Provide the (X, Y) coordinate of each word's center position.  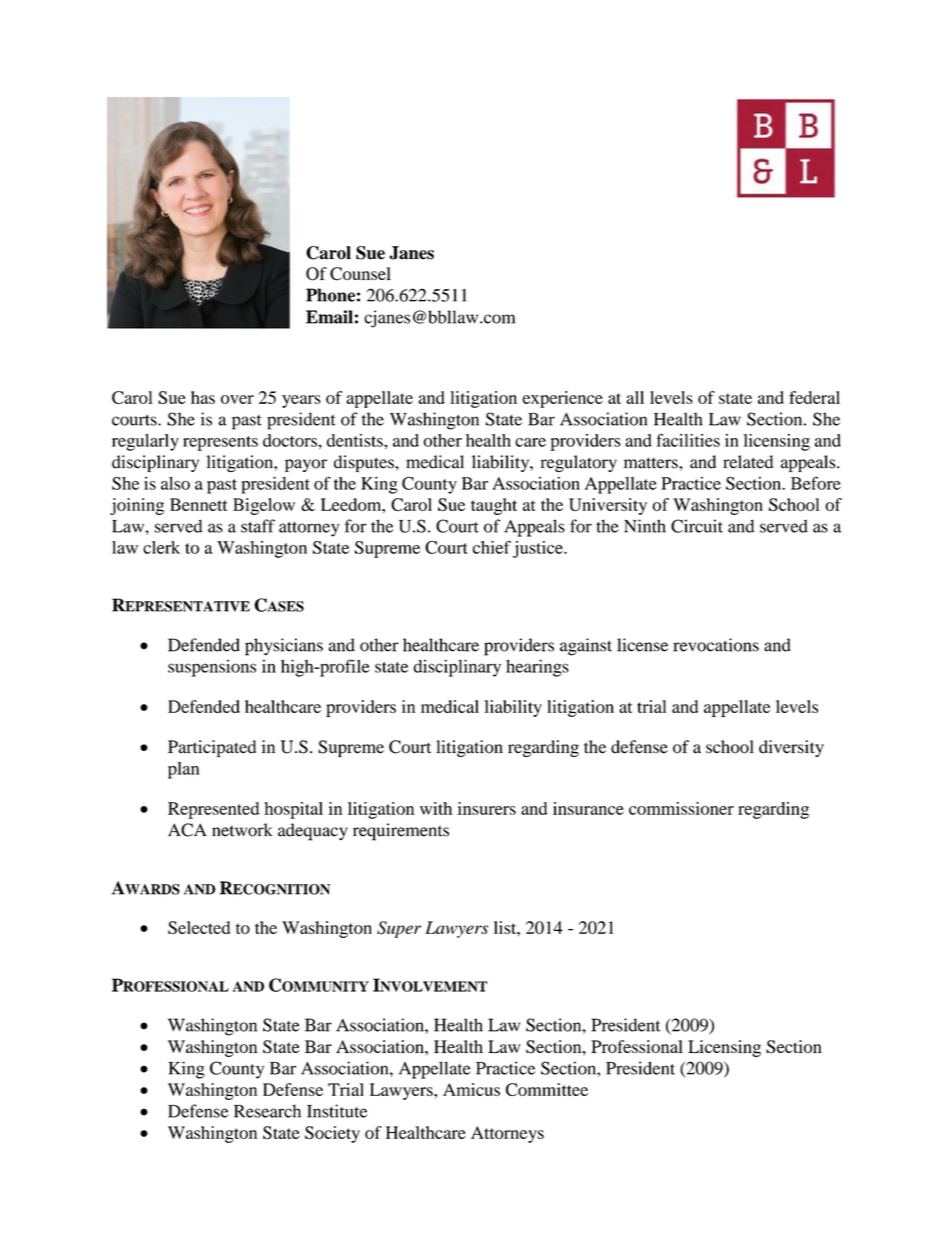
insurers (486, 808)
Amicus (471, 1089)
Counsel (360, 274)
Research (267, 1111)
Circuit (697, 526)
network (242, 830)
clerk (161, 547)
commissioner (681, 808)
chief (492, 547)
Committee (547, 1089)
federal (814, 397)
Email (329, 317)
